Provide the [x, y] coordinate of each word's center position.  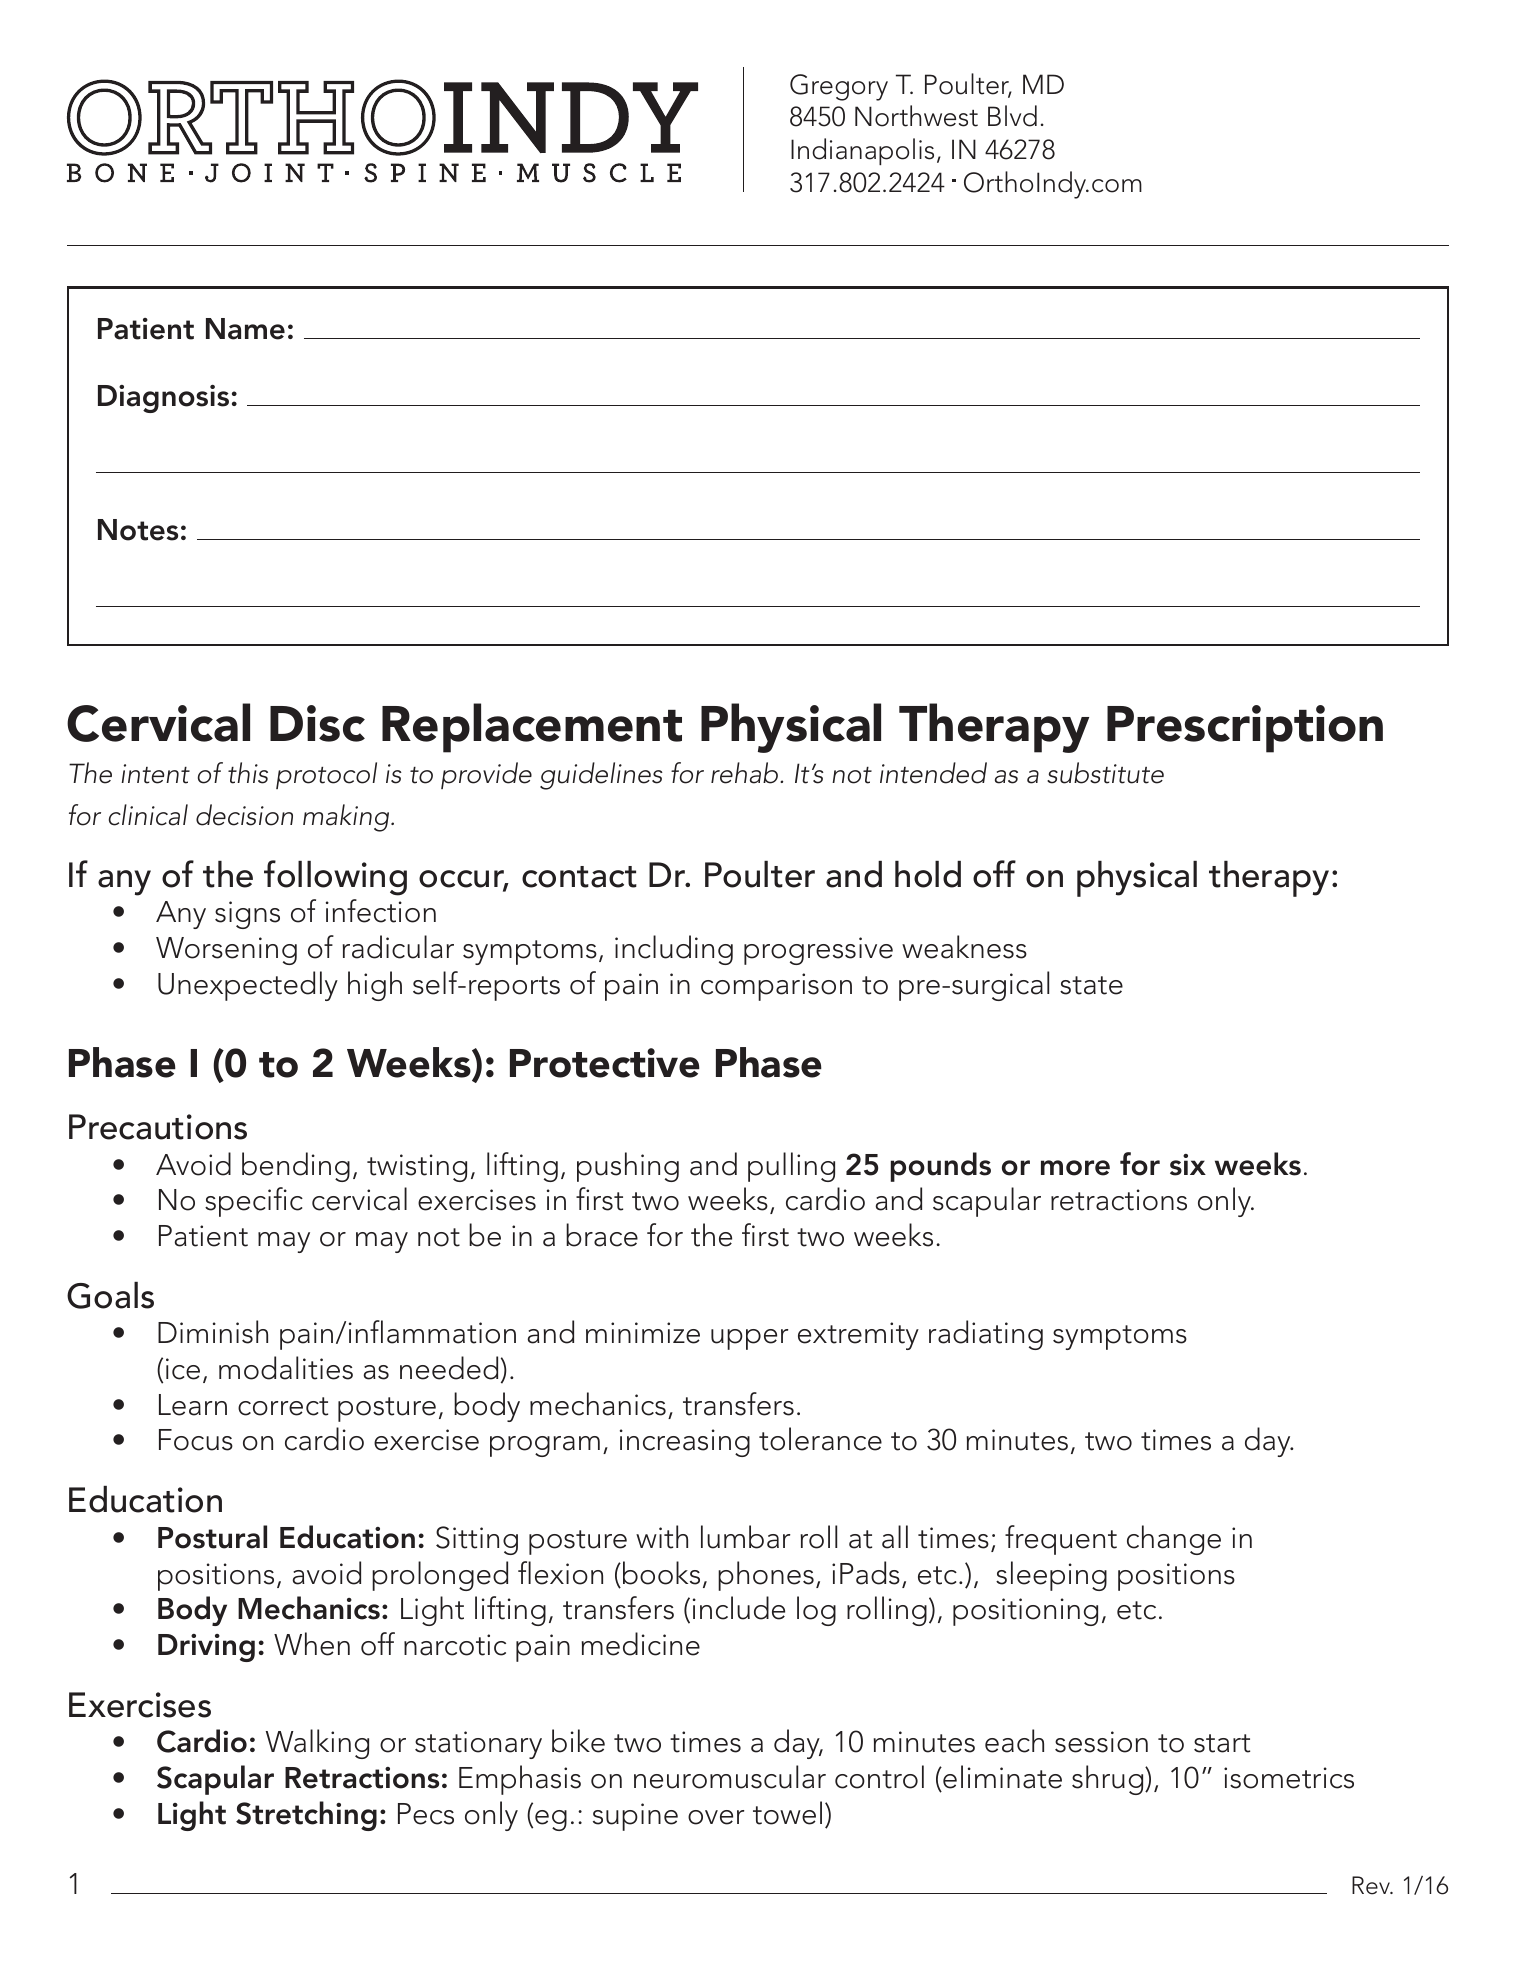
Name [245, 329]
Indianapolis [862, 151]
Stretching [306, 1816]
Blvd [1012, 116]
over [716, 1817]
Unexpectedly [248, 986]
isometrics [1289, 1778]
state [1091, 985]
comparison [776, 987]
